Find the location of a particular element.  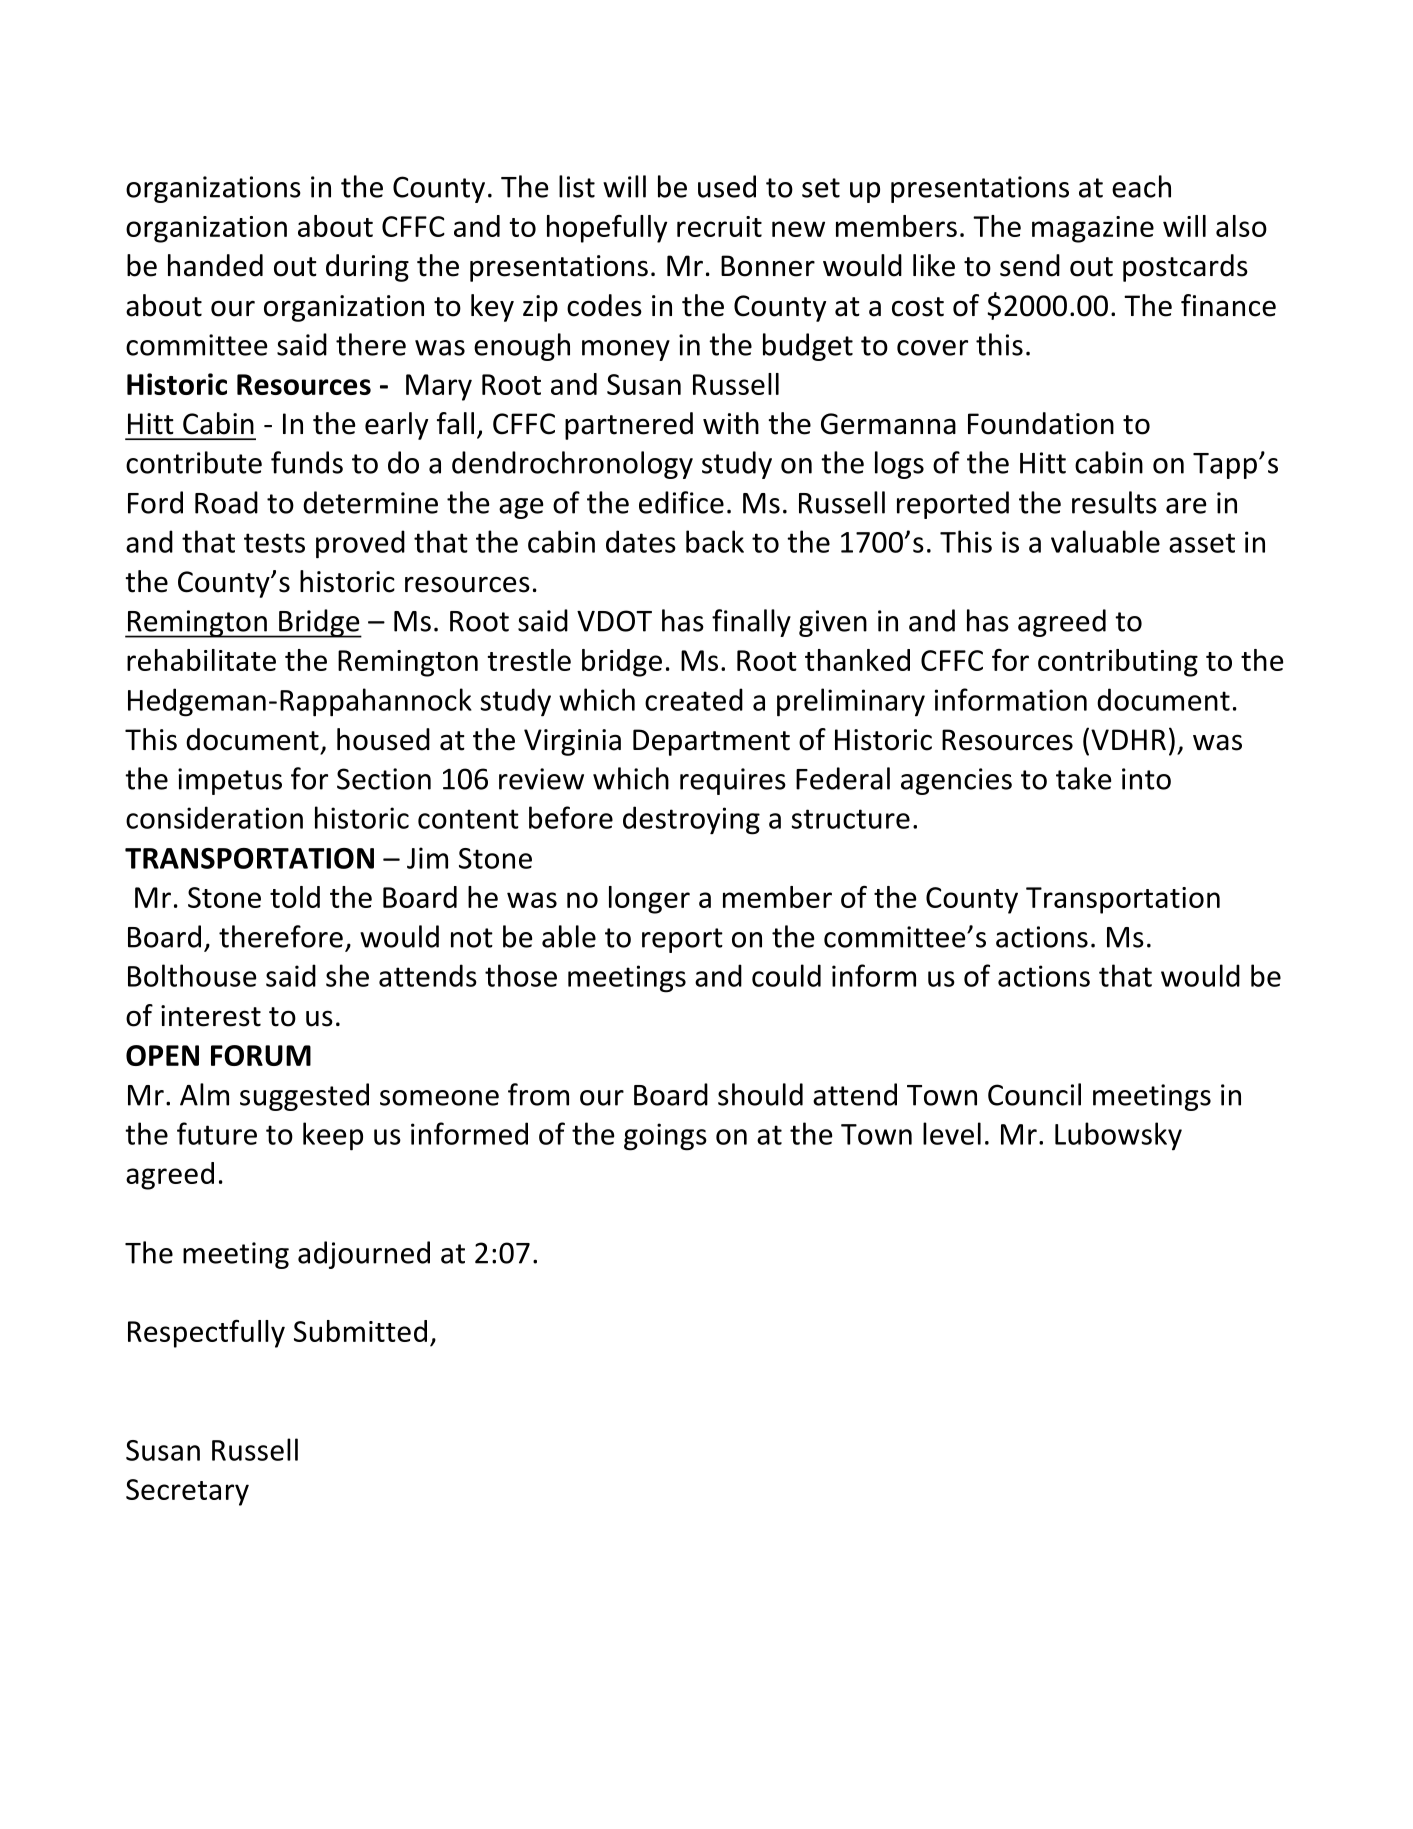

results is located at coordinates (1114, 502).
